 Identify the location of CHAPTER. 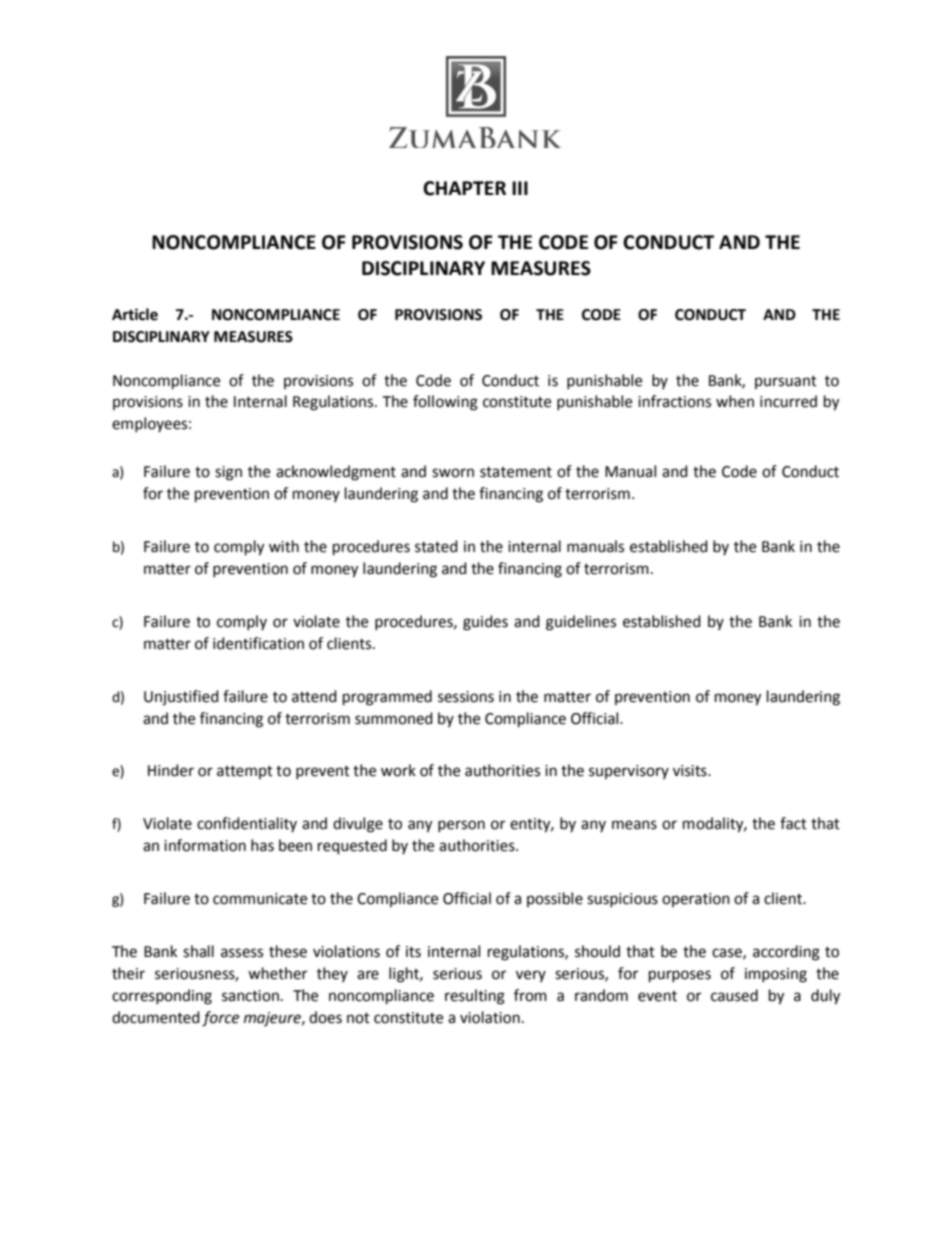
(464, 188).
